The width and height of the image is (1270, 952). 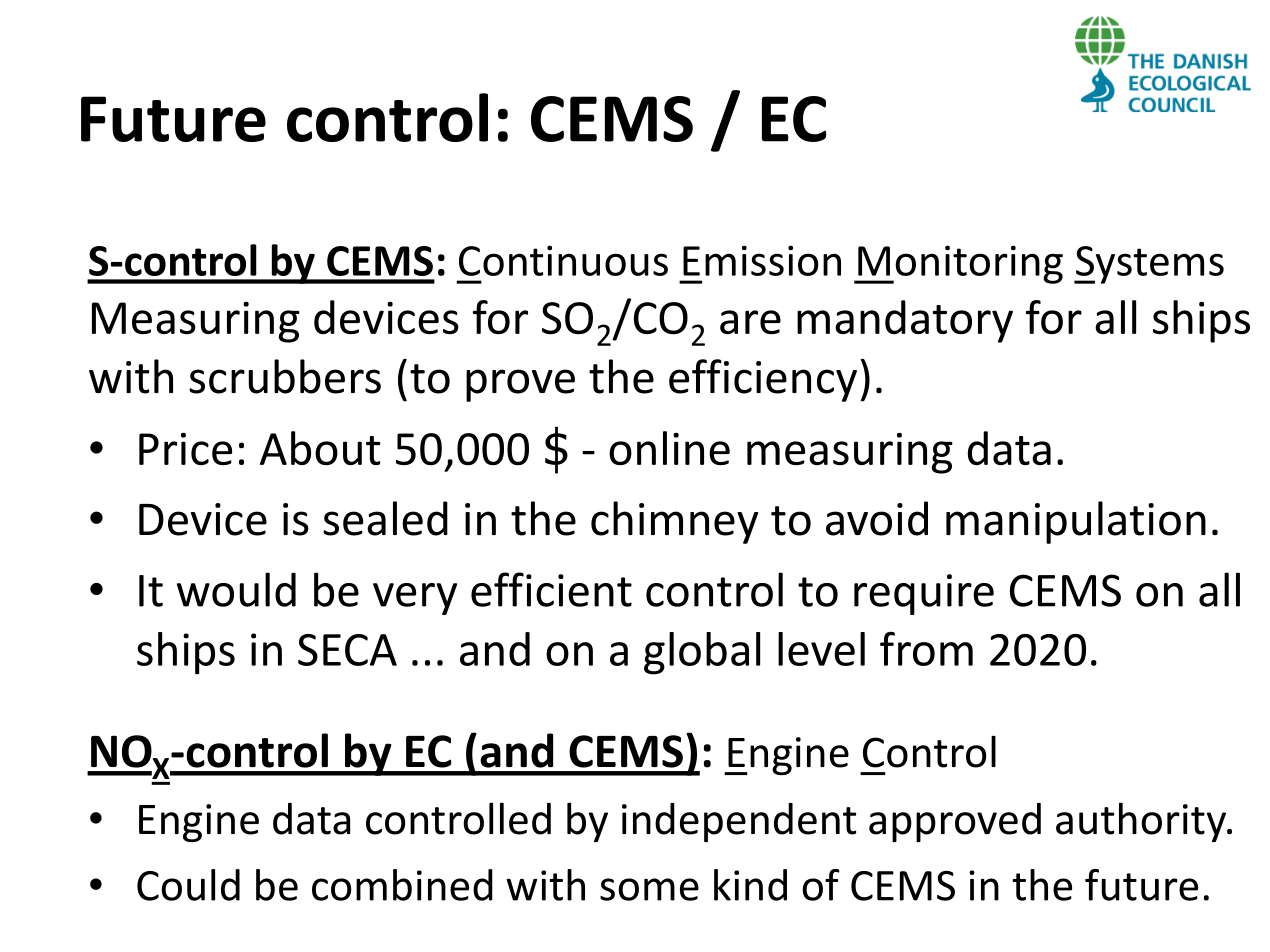 What do you see at coordinates (1142, 822) in the image?
I see `authority` at bounding box center [1142, 822].
